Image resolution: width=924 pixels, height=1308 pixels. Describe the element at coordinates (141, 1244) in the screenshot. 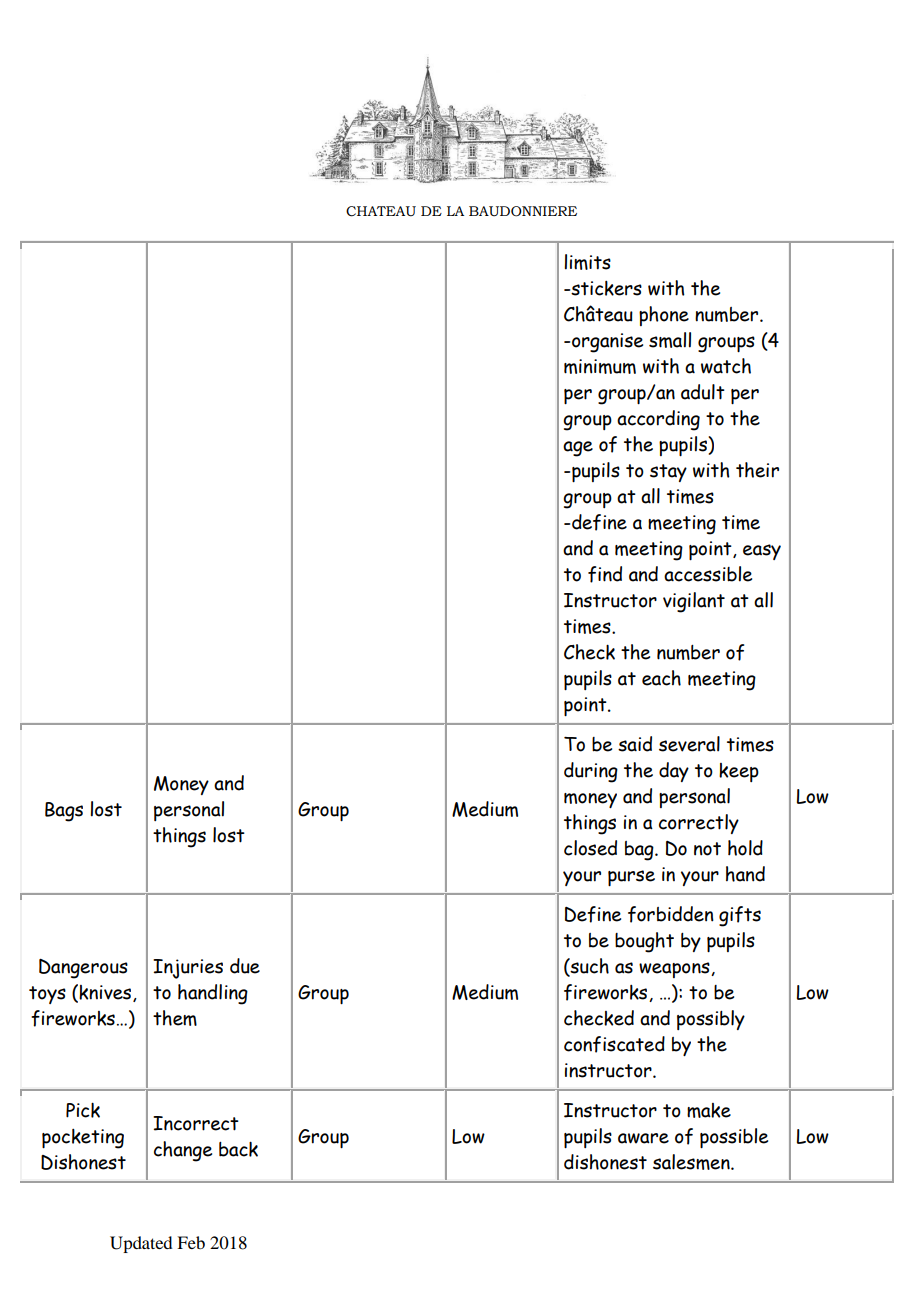

I see `Updated` at that location.
